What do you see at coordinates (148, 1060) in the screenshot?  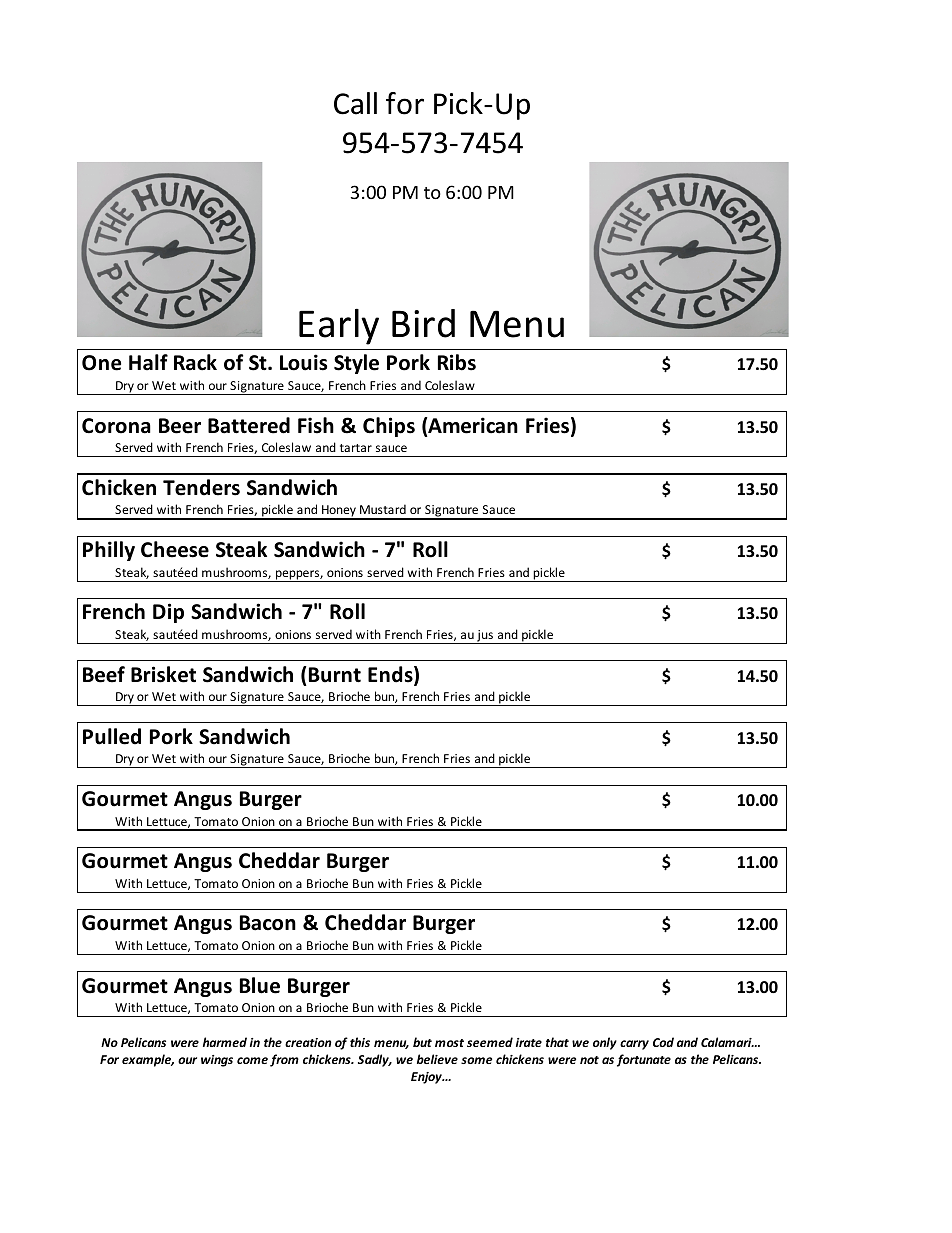 I see `example` at bounding box center [148, 1060].
